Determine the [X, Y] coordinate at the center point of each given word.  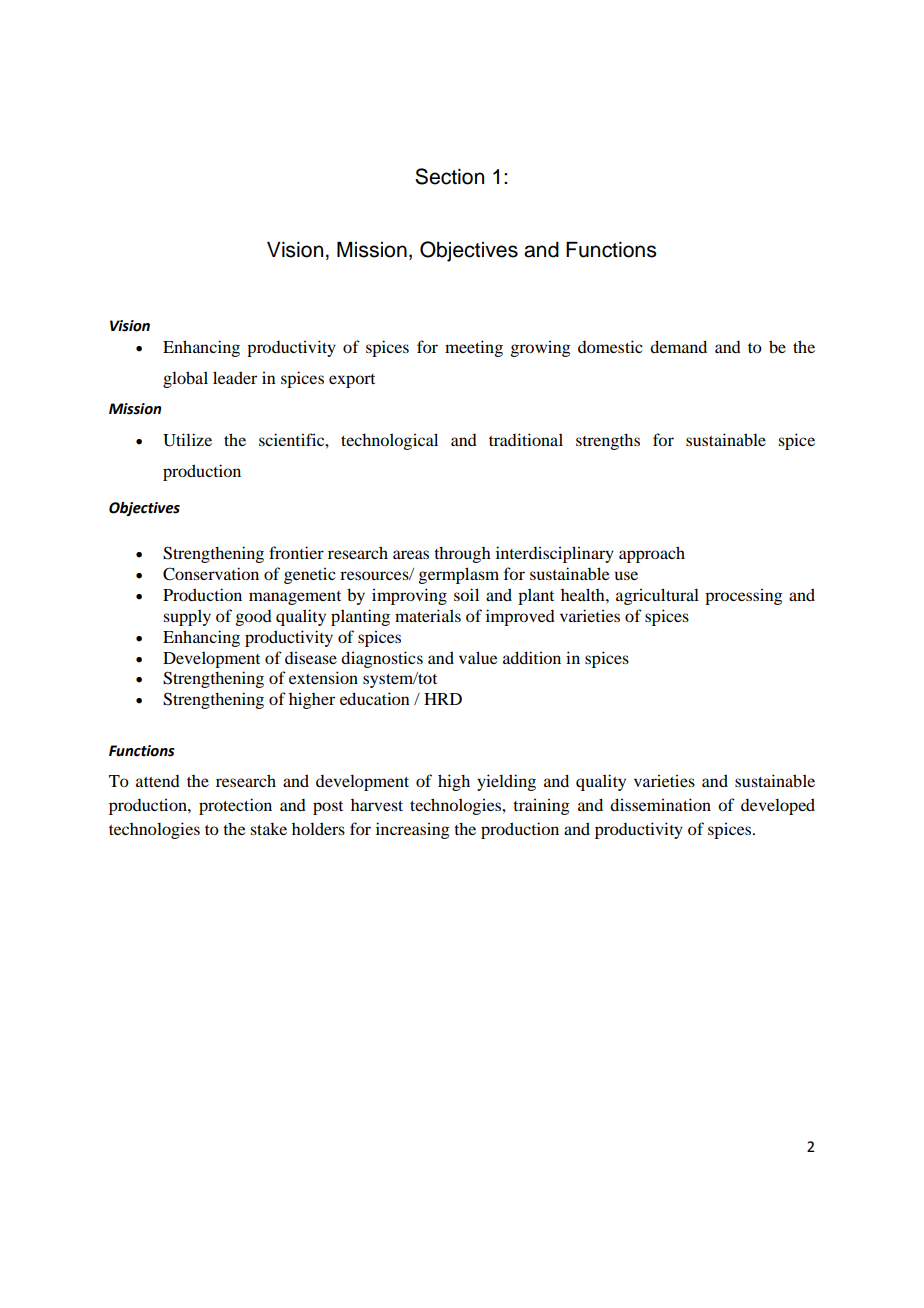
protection [235, 806]
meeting [474, 348]
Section [449, 176]
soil [466, 594]
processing [744, 596]
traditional [526, 439]
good [254, 618]
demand [678, 346]
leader [235, 377]
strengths [608, 441]
